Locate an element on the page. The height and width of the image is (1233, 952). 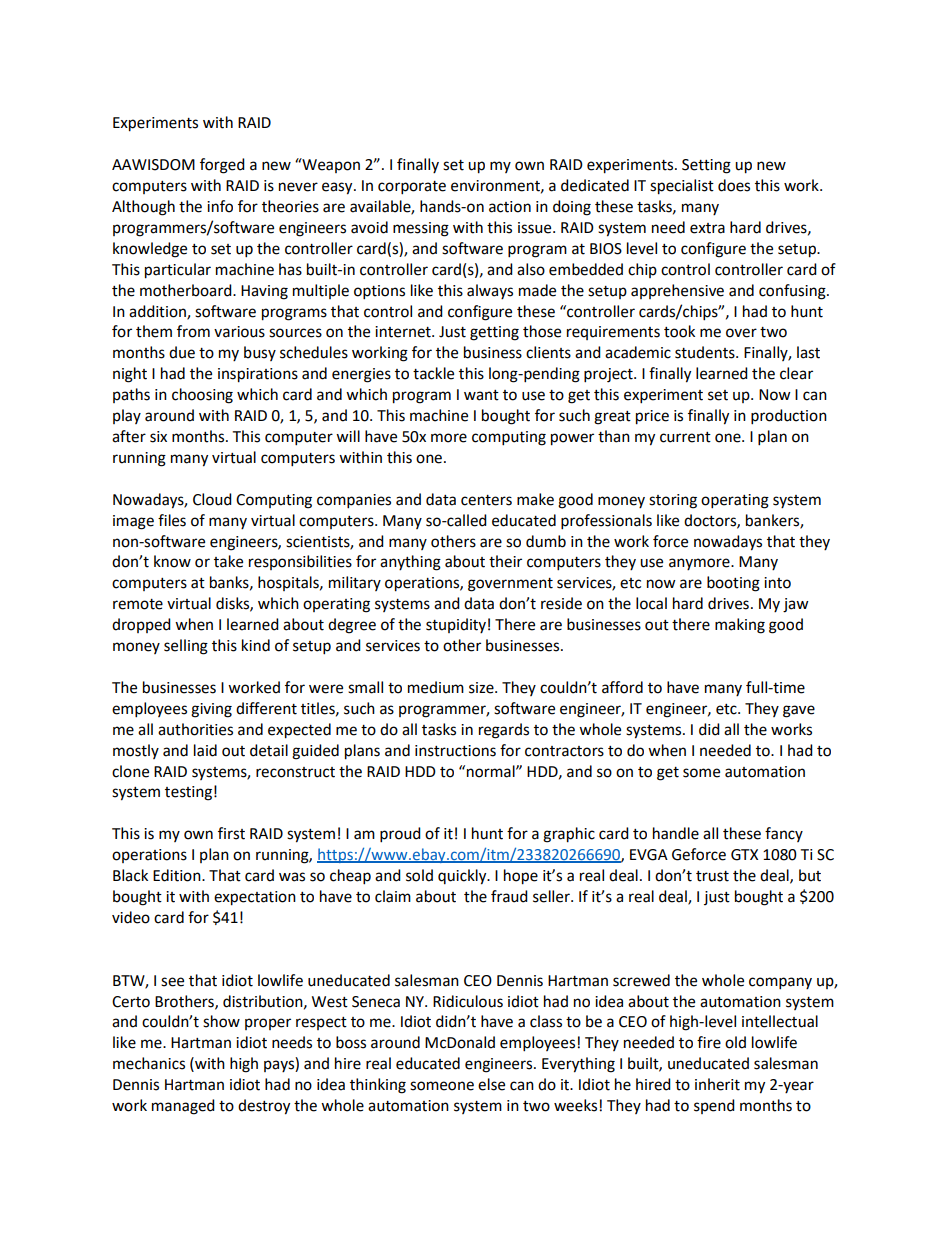
else is located at coordinates (491, 1084).
